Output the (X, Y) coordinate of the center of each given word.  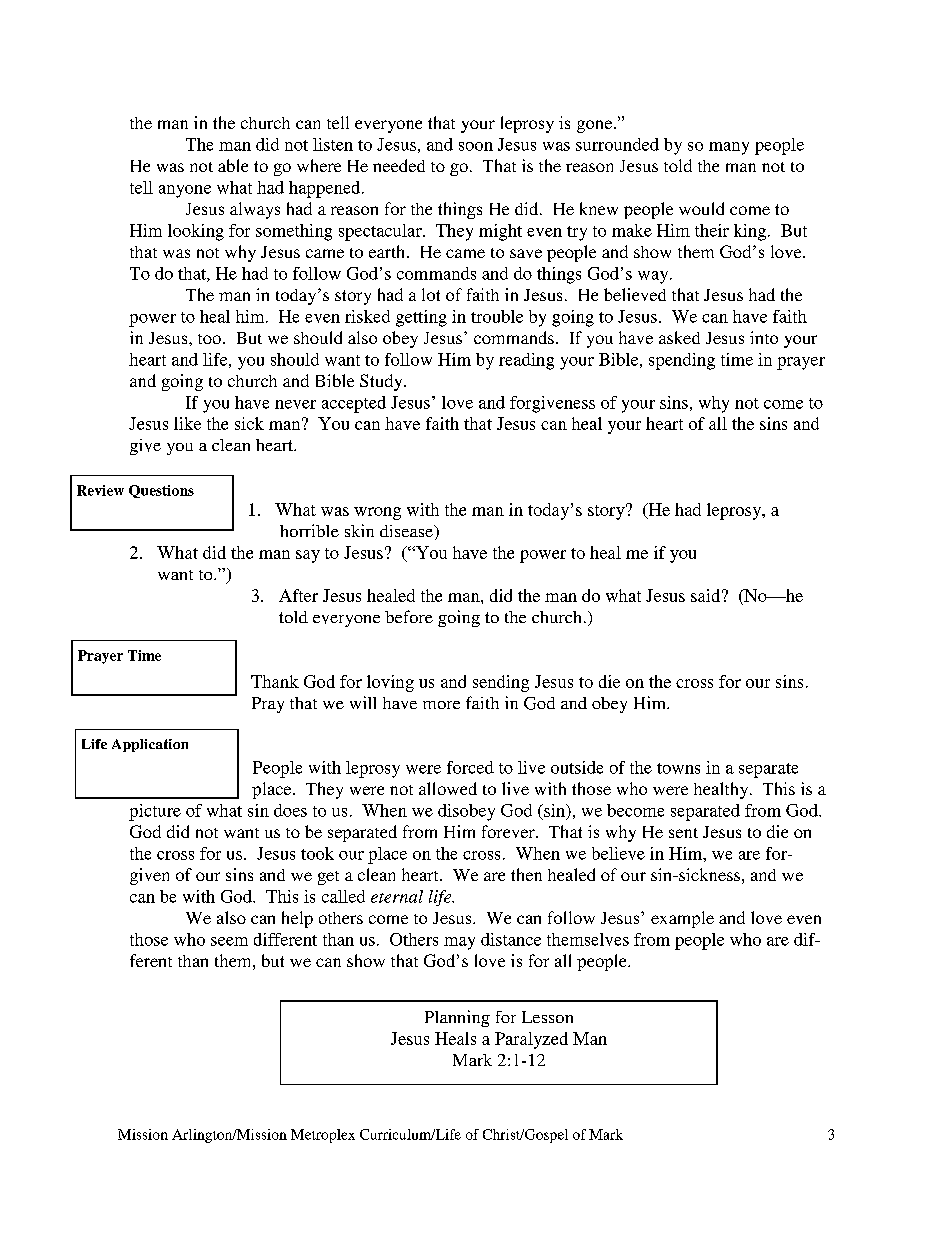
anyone (185, 191)
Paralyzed (531, 1040)
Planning (457, 1018)
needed (399, 165)
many (729, 148)
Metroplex (323, 1136)
